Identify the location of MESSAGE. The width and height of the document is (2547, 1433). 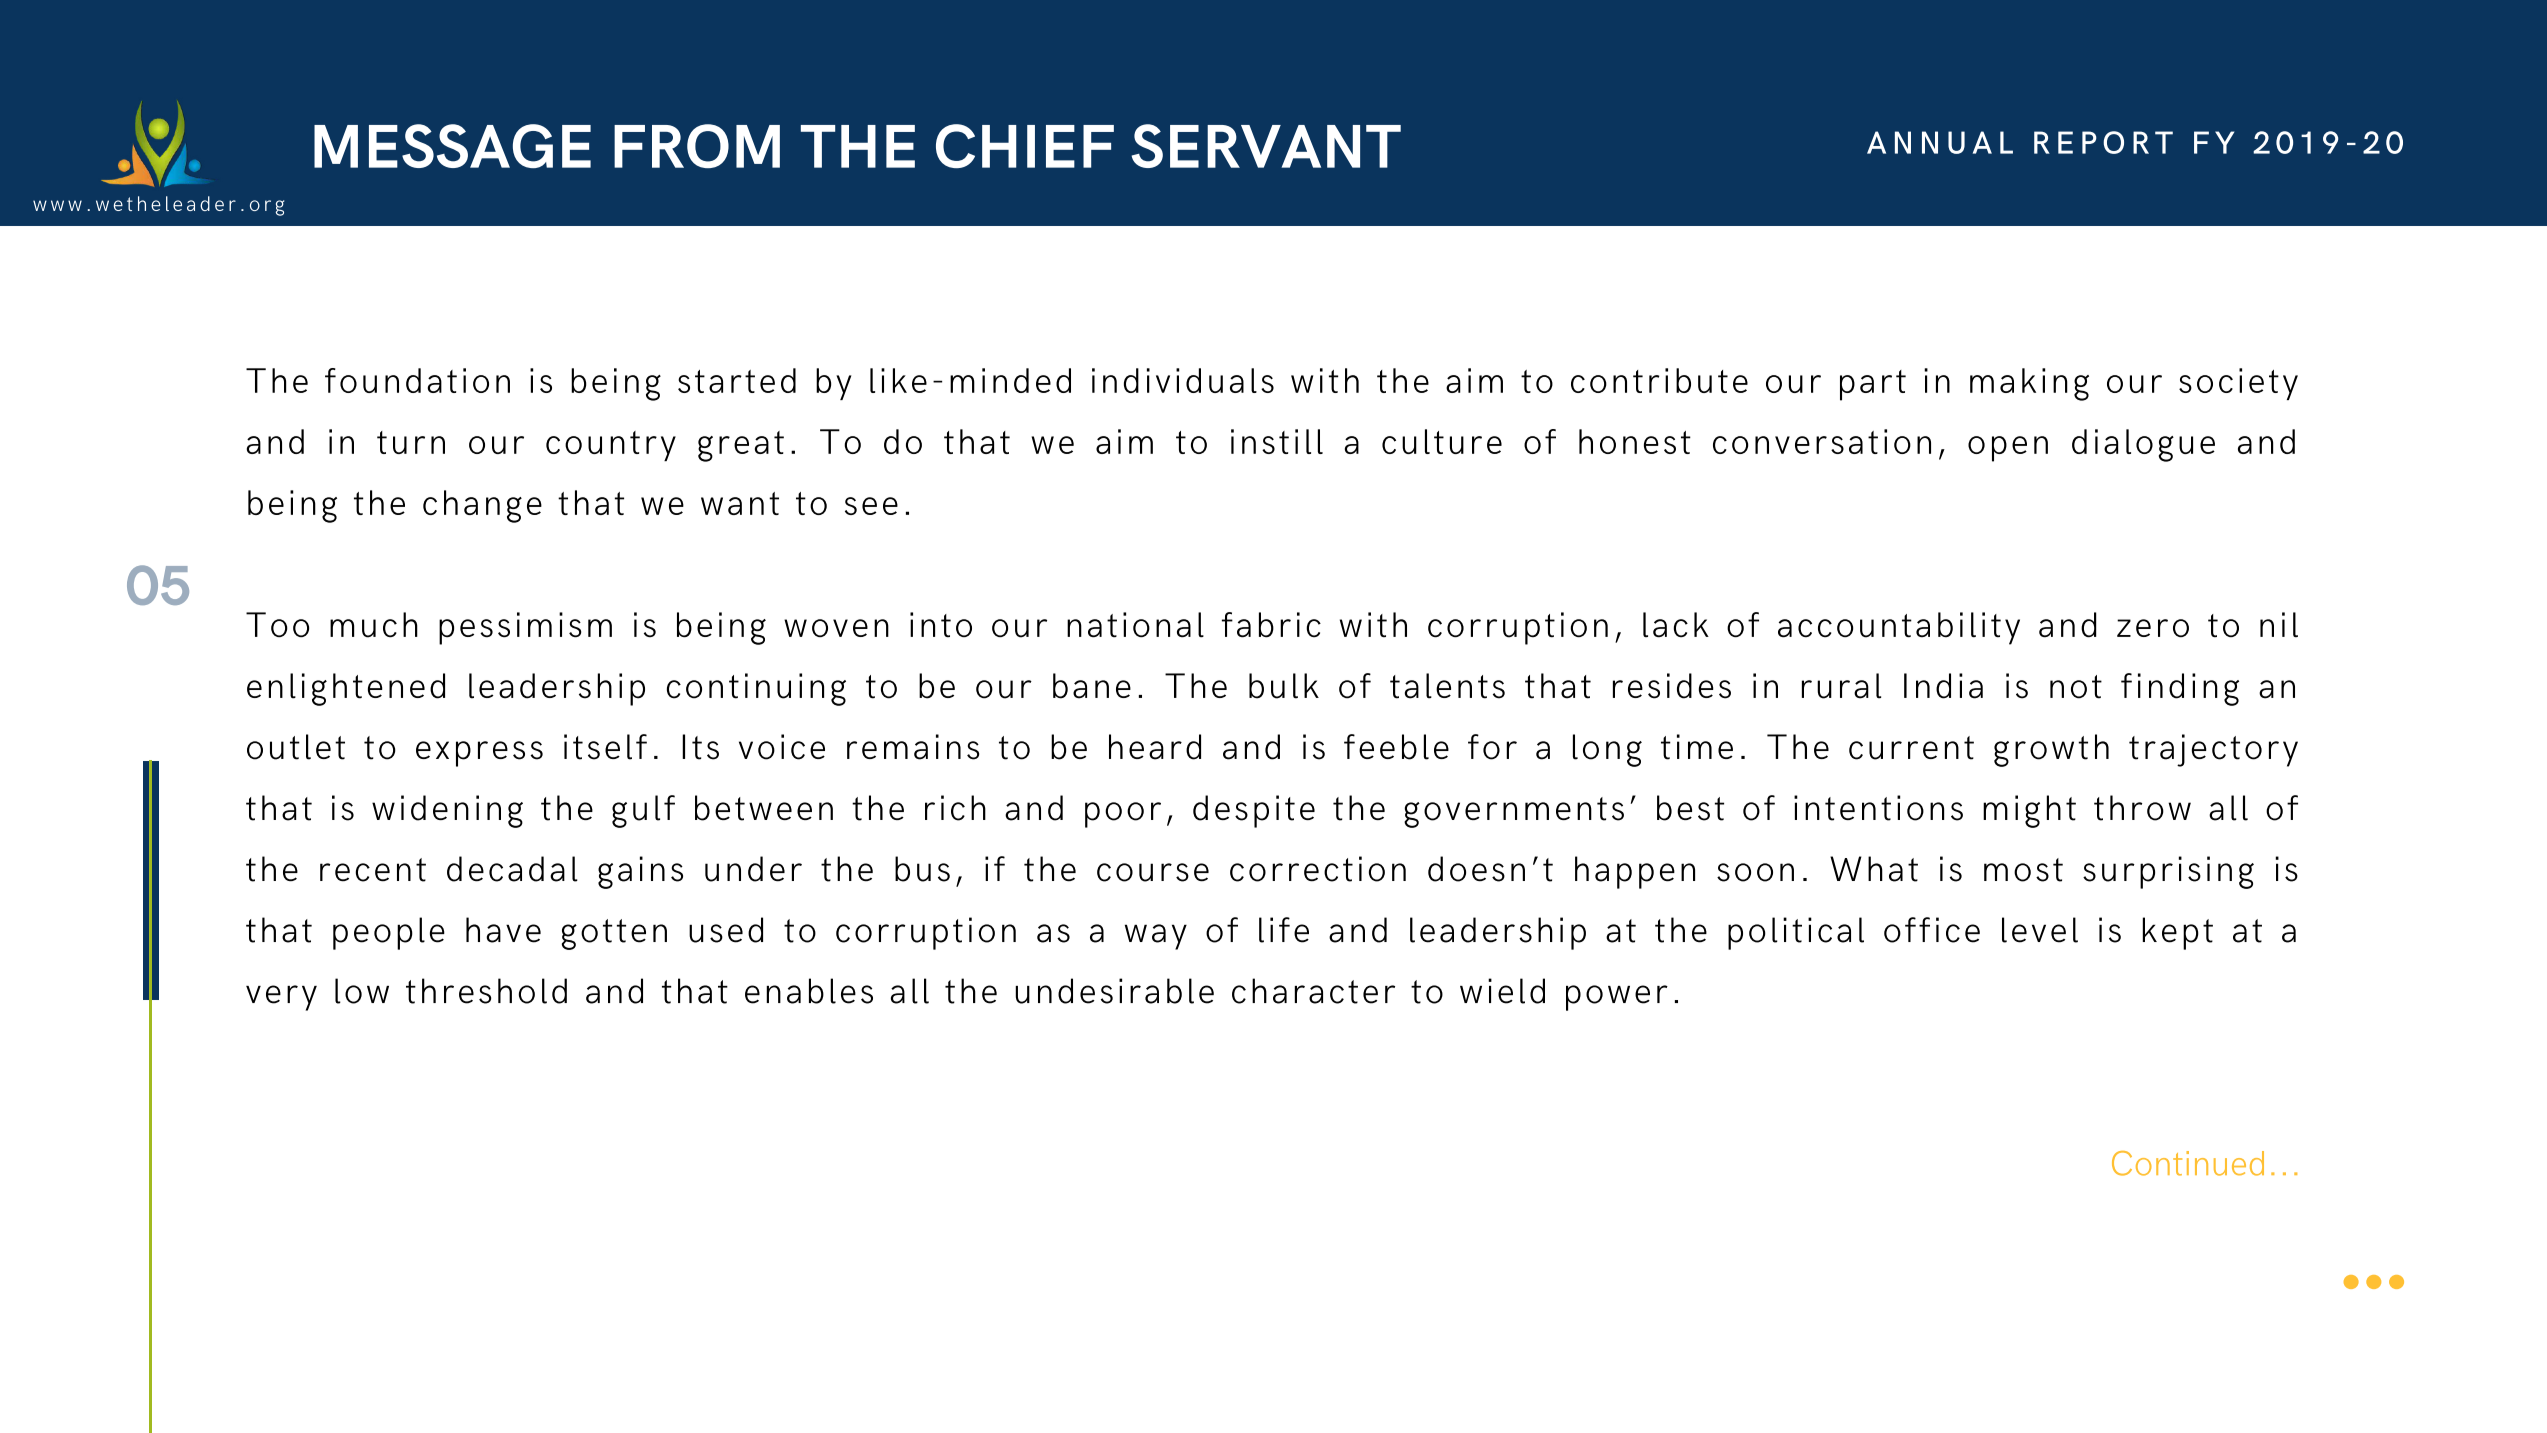
(452, 146).
